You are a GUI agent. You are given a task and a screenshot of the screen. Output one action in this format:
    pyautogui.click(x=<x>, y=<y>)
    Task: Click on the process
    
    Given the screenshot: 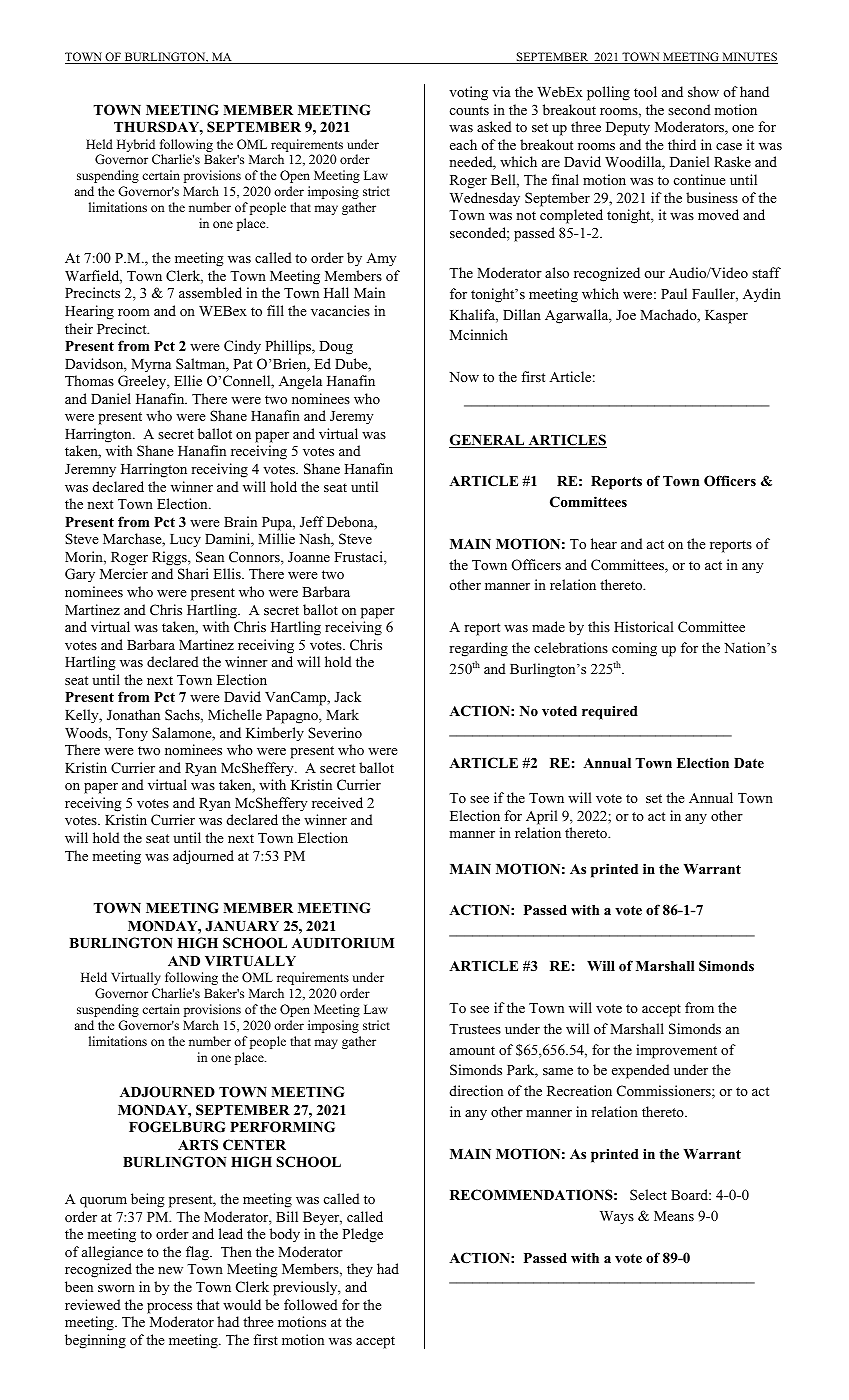 What is the action you would take?
    pyautogui.click(x=169, y=1308)
